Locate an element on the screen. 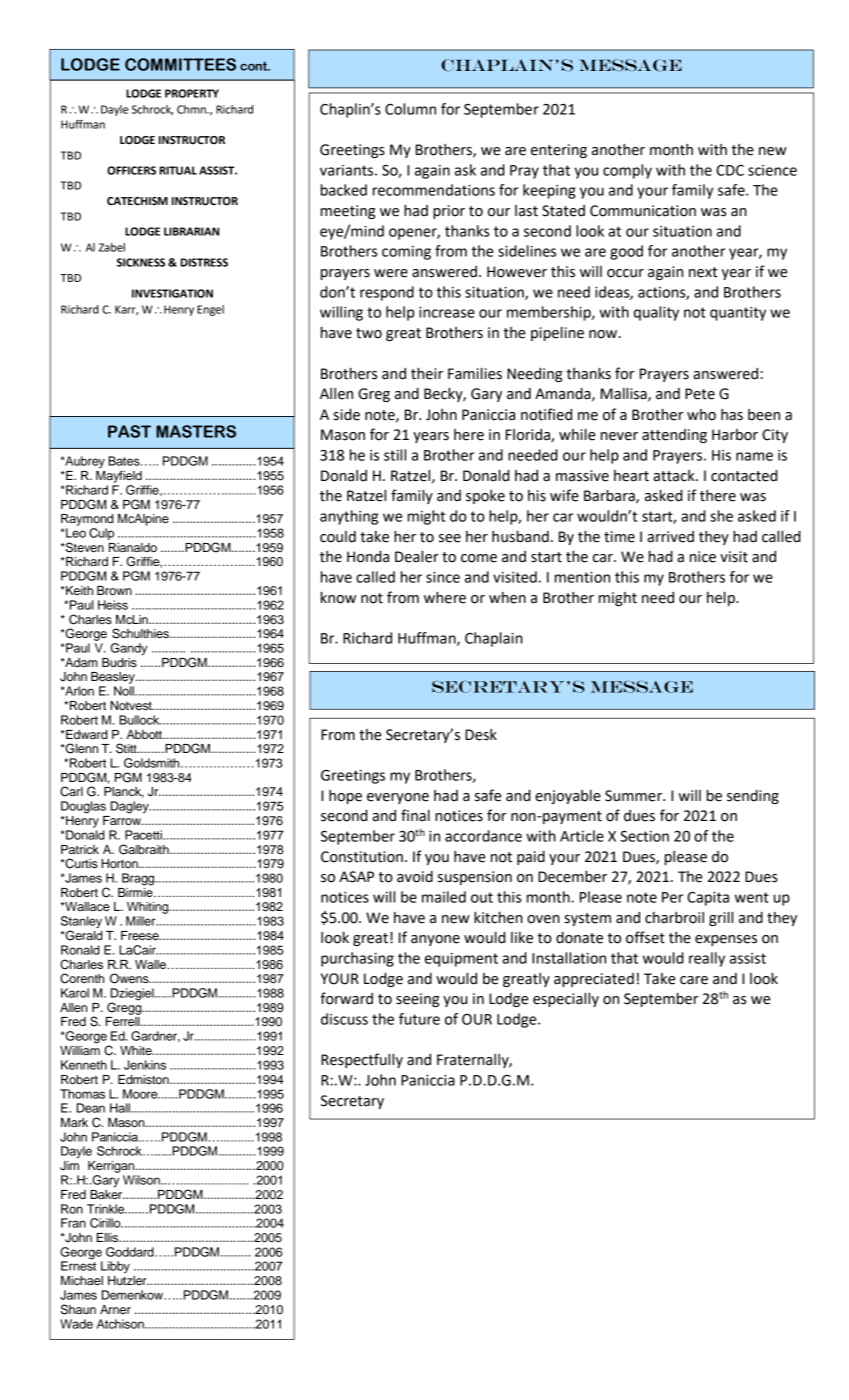  Gandy is located at coordinates (128, 649).
